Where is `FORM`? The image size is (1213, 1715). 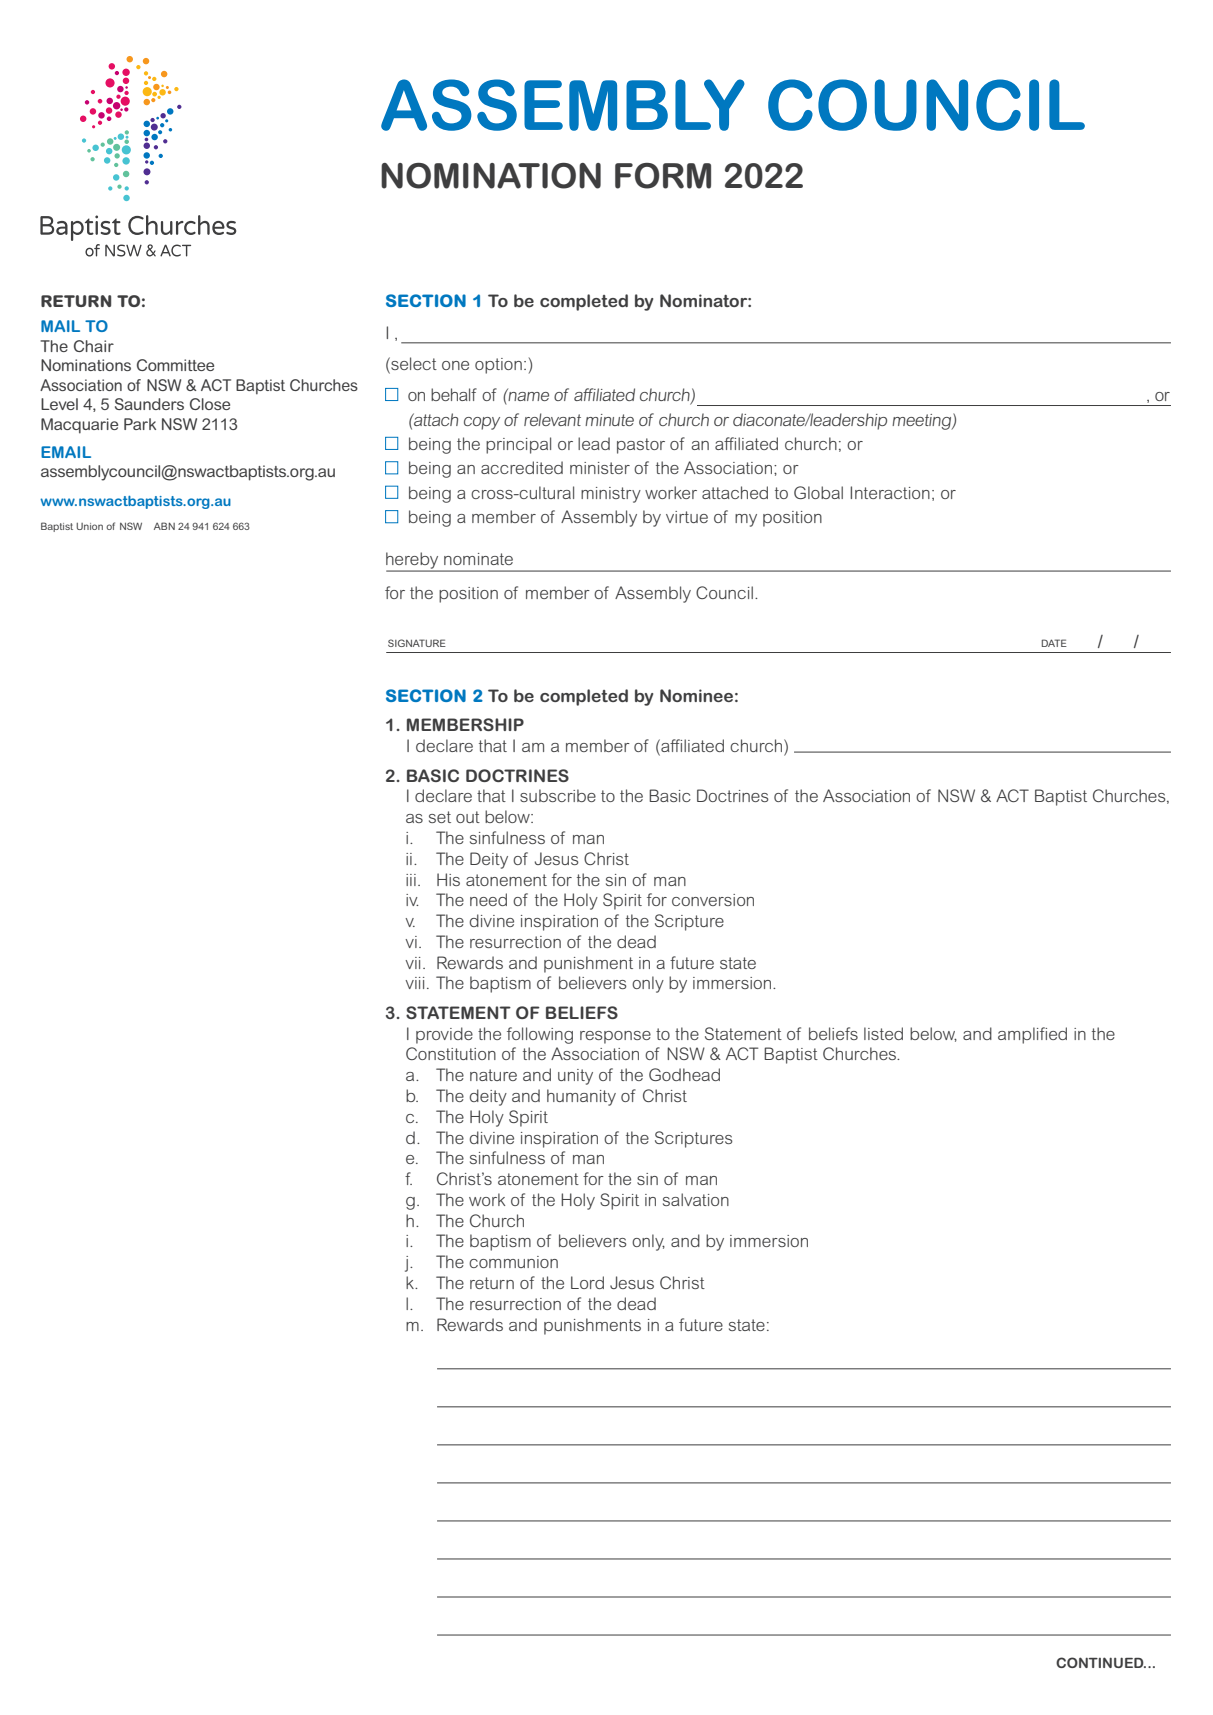
FORM is located at coordinates (663, 176).
